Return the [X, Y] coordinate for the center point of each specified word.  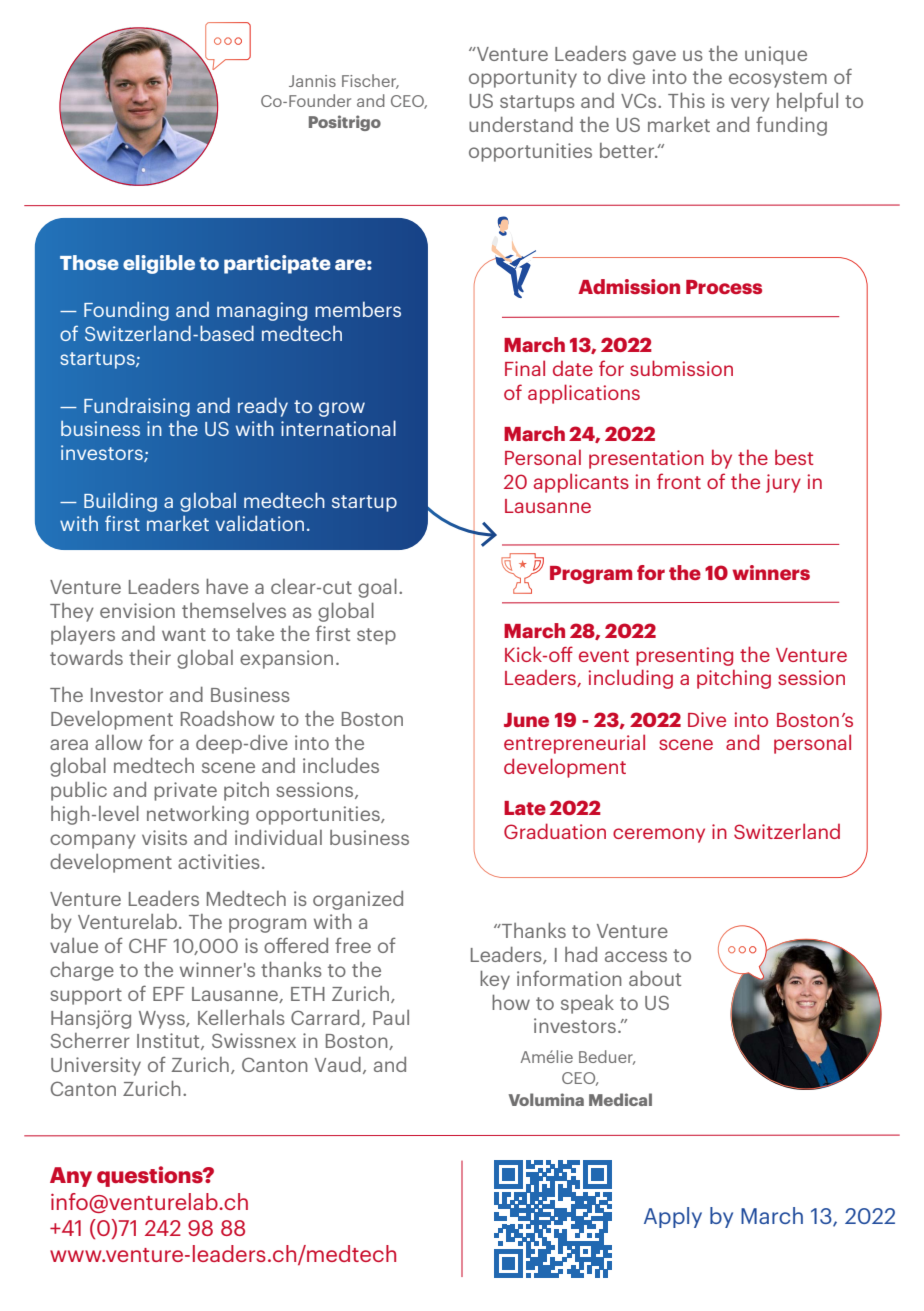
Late [525, 808]
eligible [159, 264]
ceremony [659, 835]
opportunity [523, 78]
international [338, 428]
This [686, 100]
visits [164, 837]
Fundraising [137, 407]
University [96, 1066]
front [679, 481]
